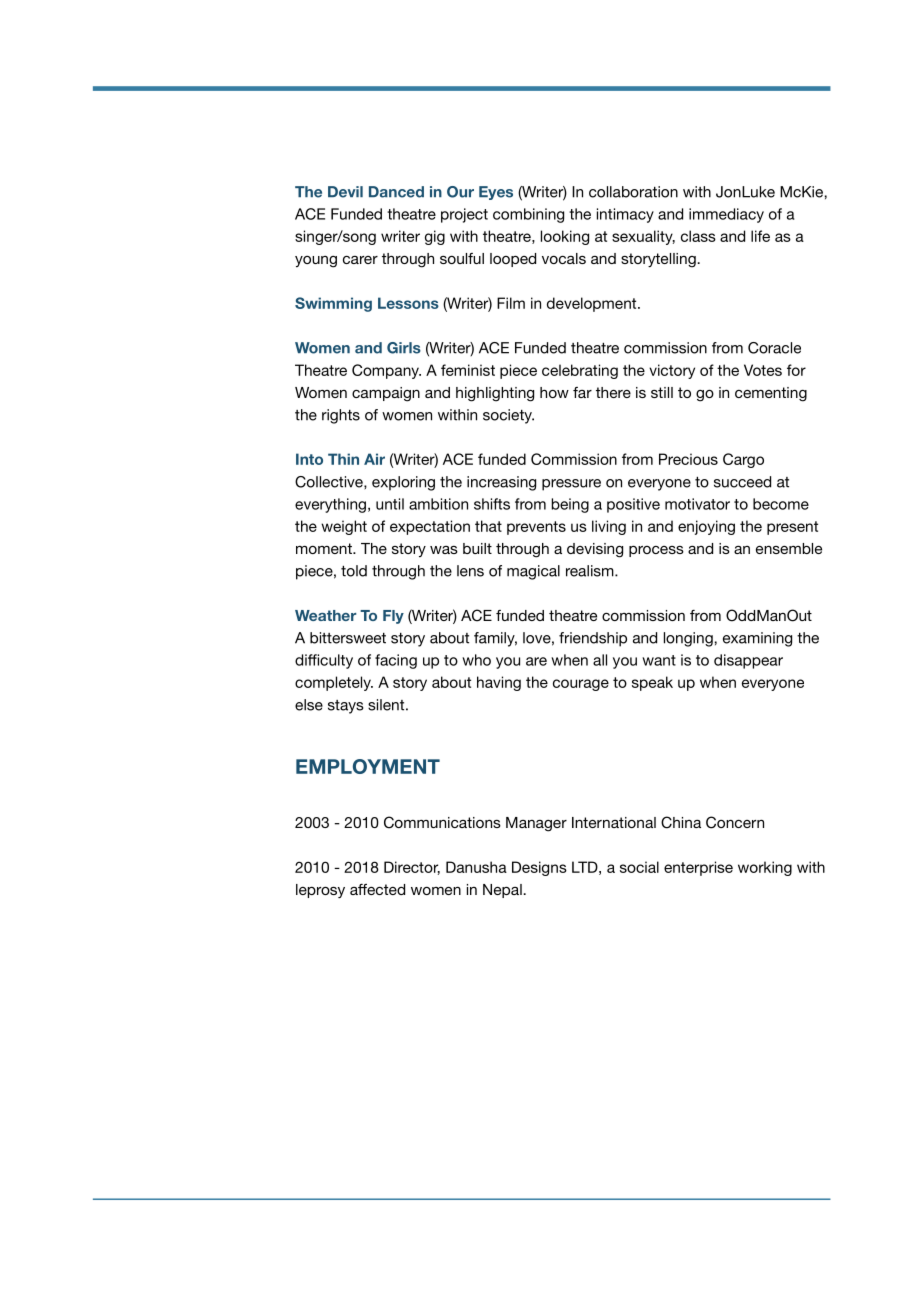 The width and height of the page is (924, 1308). What do you see at coordinates (748, 661) in the page?
I see `disappear` at bounding box center [748, 661].
